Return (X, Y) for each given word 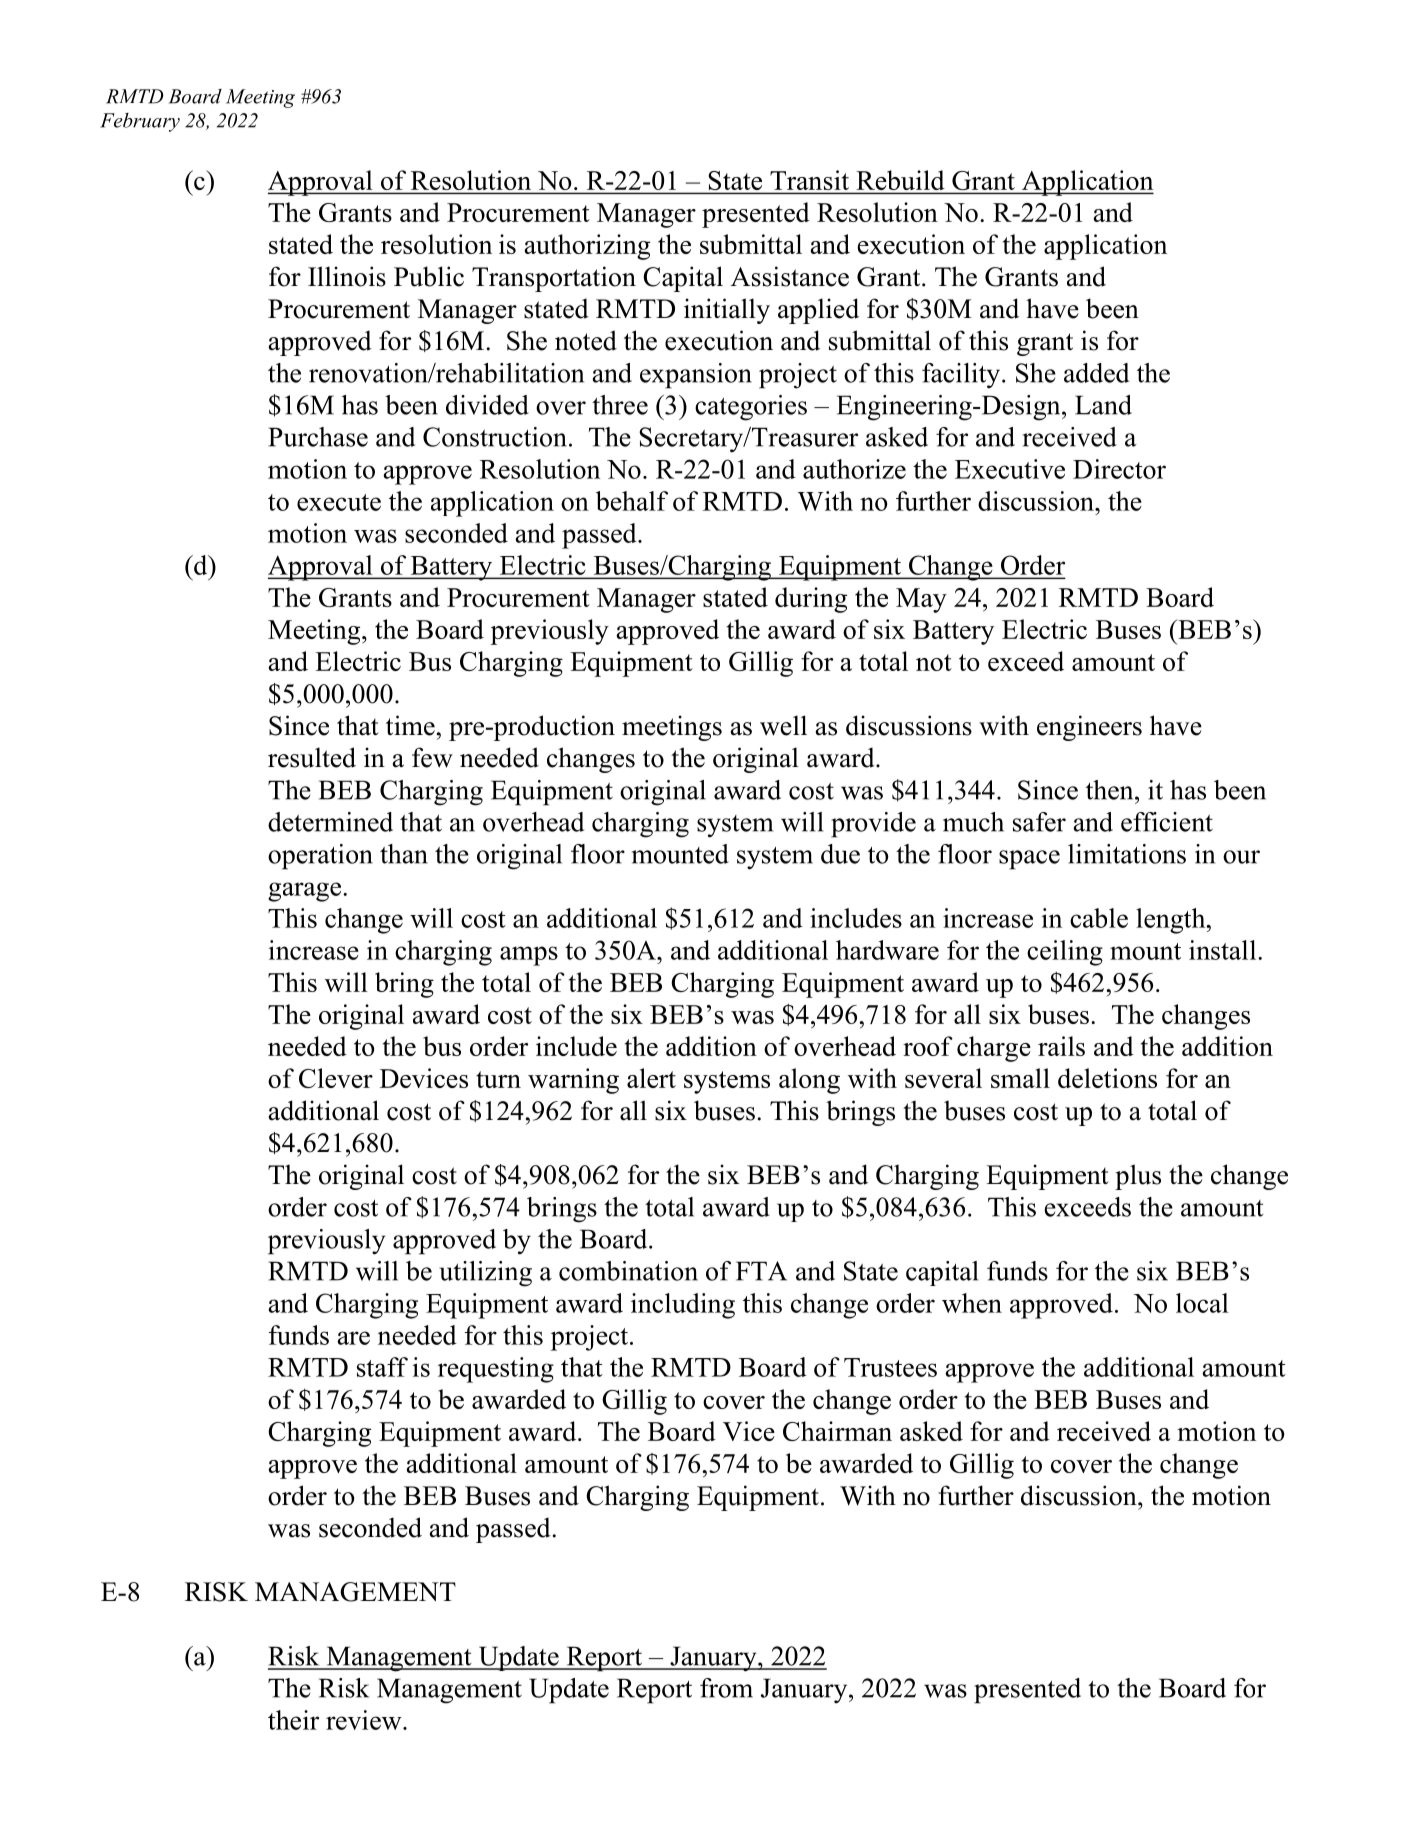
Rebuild (900, 180)
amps (529, 956)
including (683, 1306)
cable (1099, 918)
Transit (809, 180)
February (140, 122)
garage (306, 892)
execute (339, 502)
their (293, 1720)
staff (382, 1367)
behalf (632, 501)
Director (1119, 469)
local (1202, 1303)
